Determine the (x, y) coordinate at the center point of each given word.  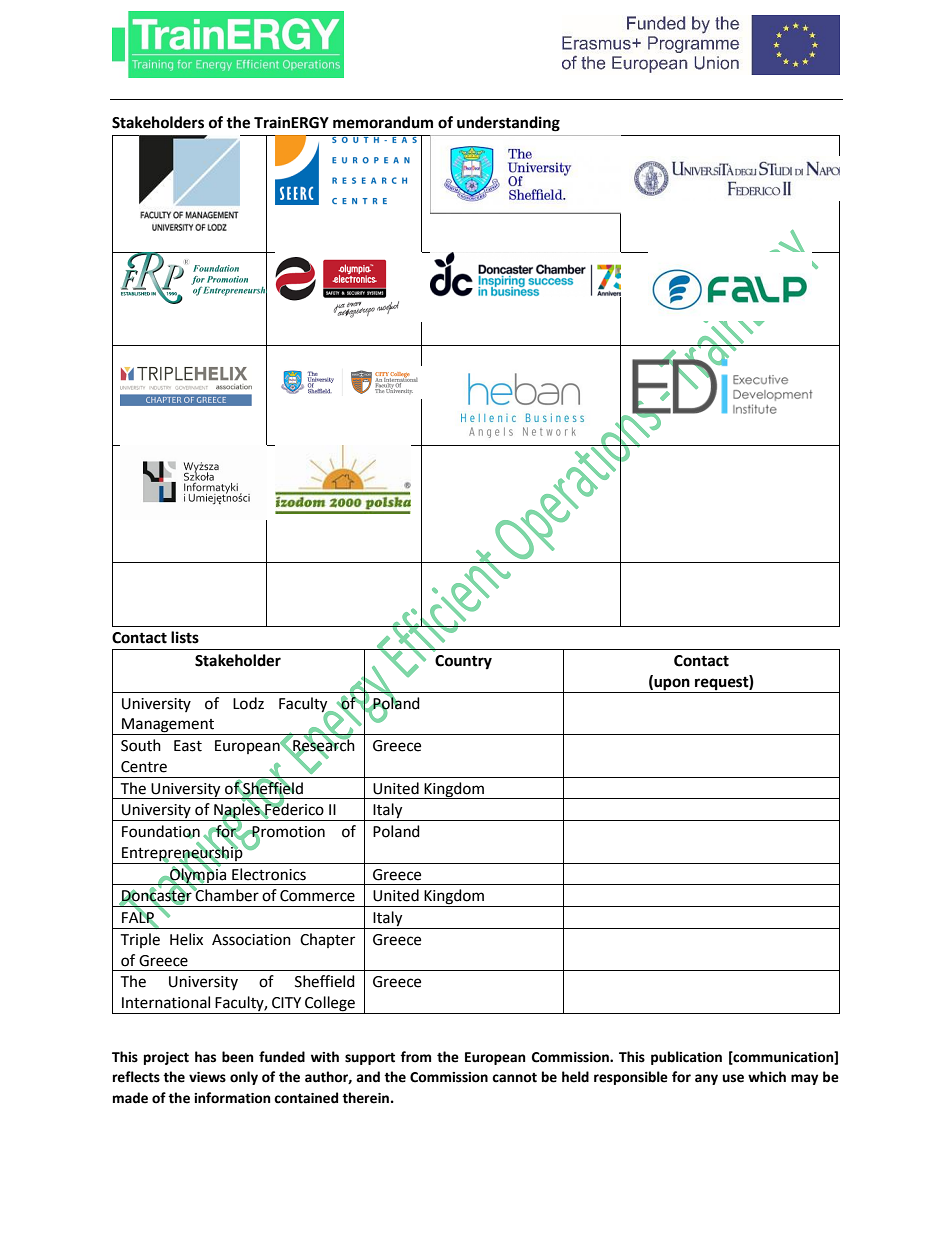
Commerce (317, 896)
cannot (514, 1078)
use (733, 1078)
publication (686, 1058)
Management (168, 726)
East (188, 746)
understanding (508, 124)
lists (185, 637)
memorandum (383, 122)
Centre (144, 767)
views (207, 1077)
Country (463, 662)
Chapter (327, 940)
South (141, 745)
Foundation (161, 832)
